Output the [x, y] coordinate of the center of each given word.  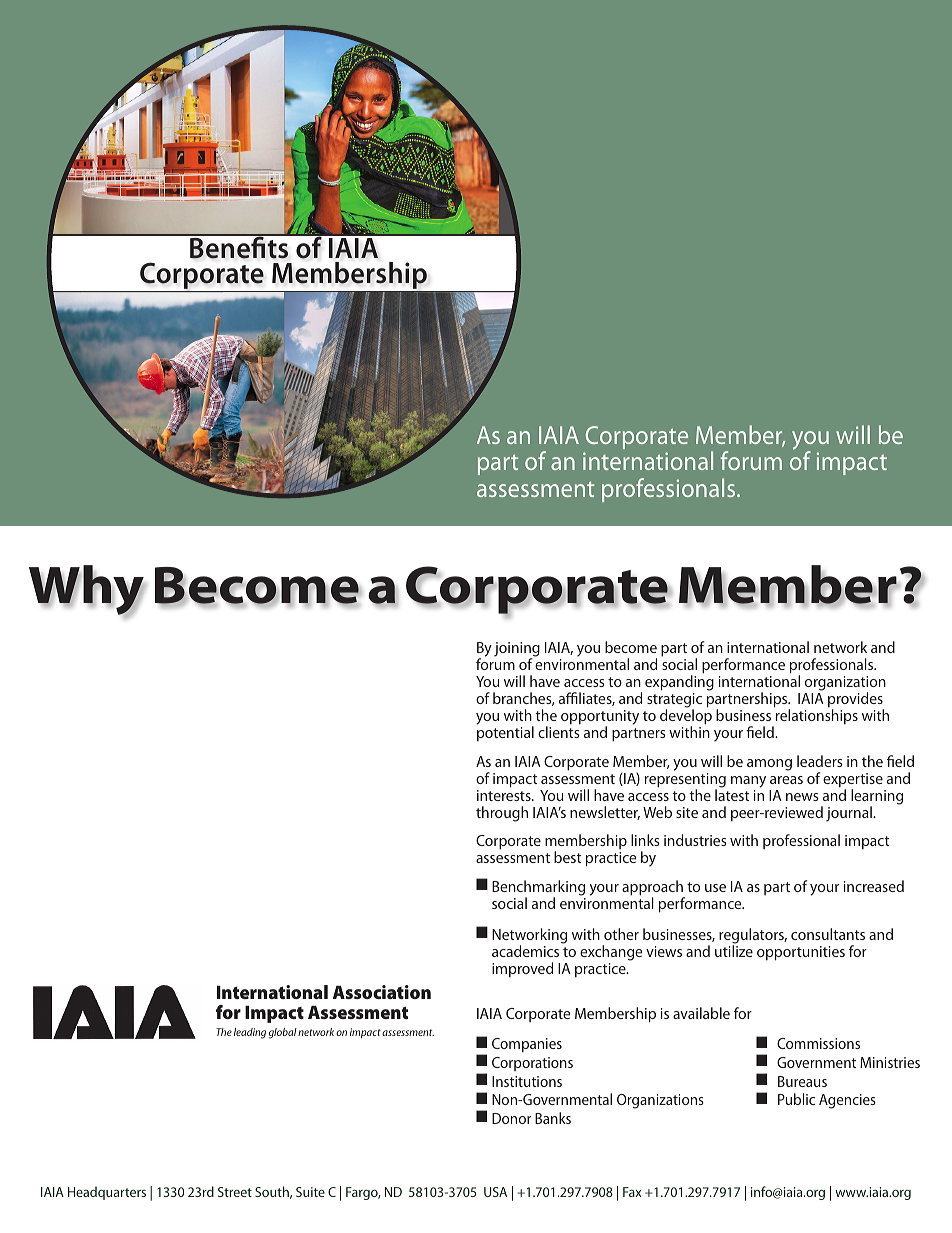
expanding [679, 682]
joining [517, 650]
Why [87, 591]
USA [495, 1192]
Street [235, 1192]
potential [505, 733]
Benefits [239, 246]
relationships [817, 716]
